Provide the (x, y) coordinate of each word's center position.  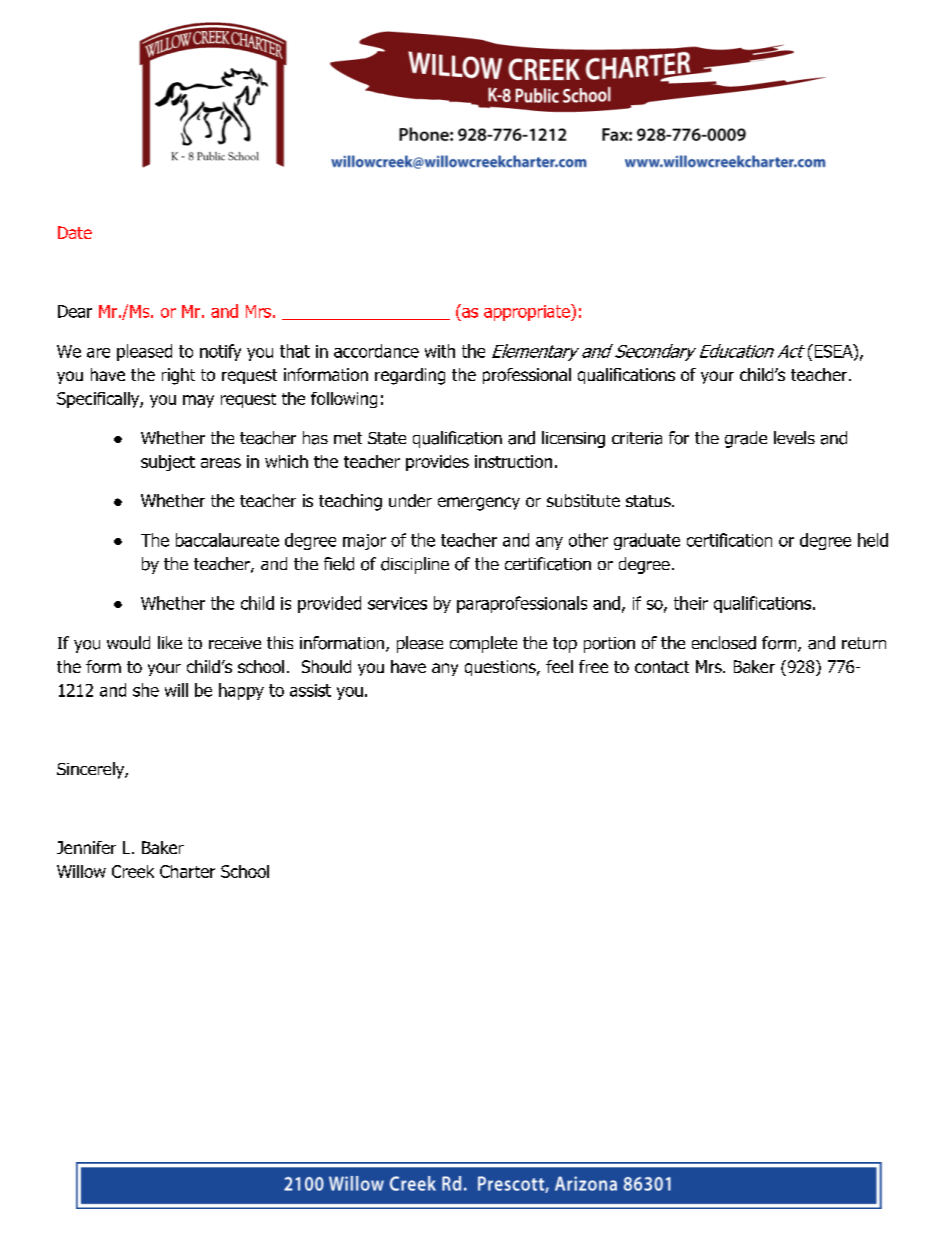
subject (168, 463)
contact (662, 667)
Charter (187, 871)
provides (437, 463)
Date (75, 232)
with (440, 351)
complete (483, 644)
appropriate (528, 312)
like (170, 642)
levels (794, 437)
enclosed (724, 643)
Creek (133, 871)
